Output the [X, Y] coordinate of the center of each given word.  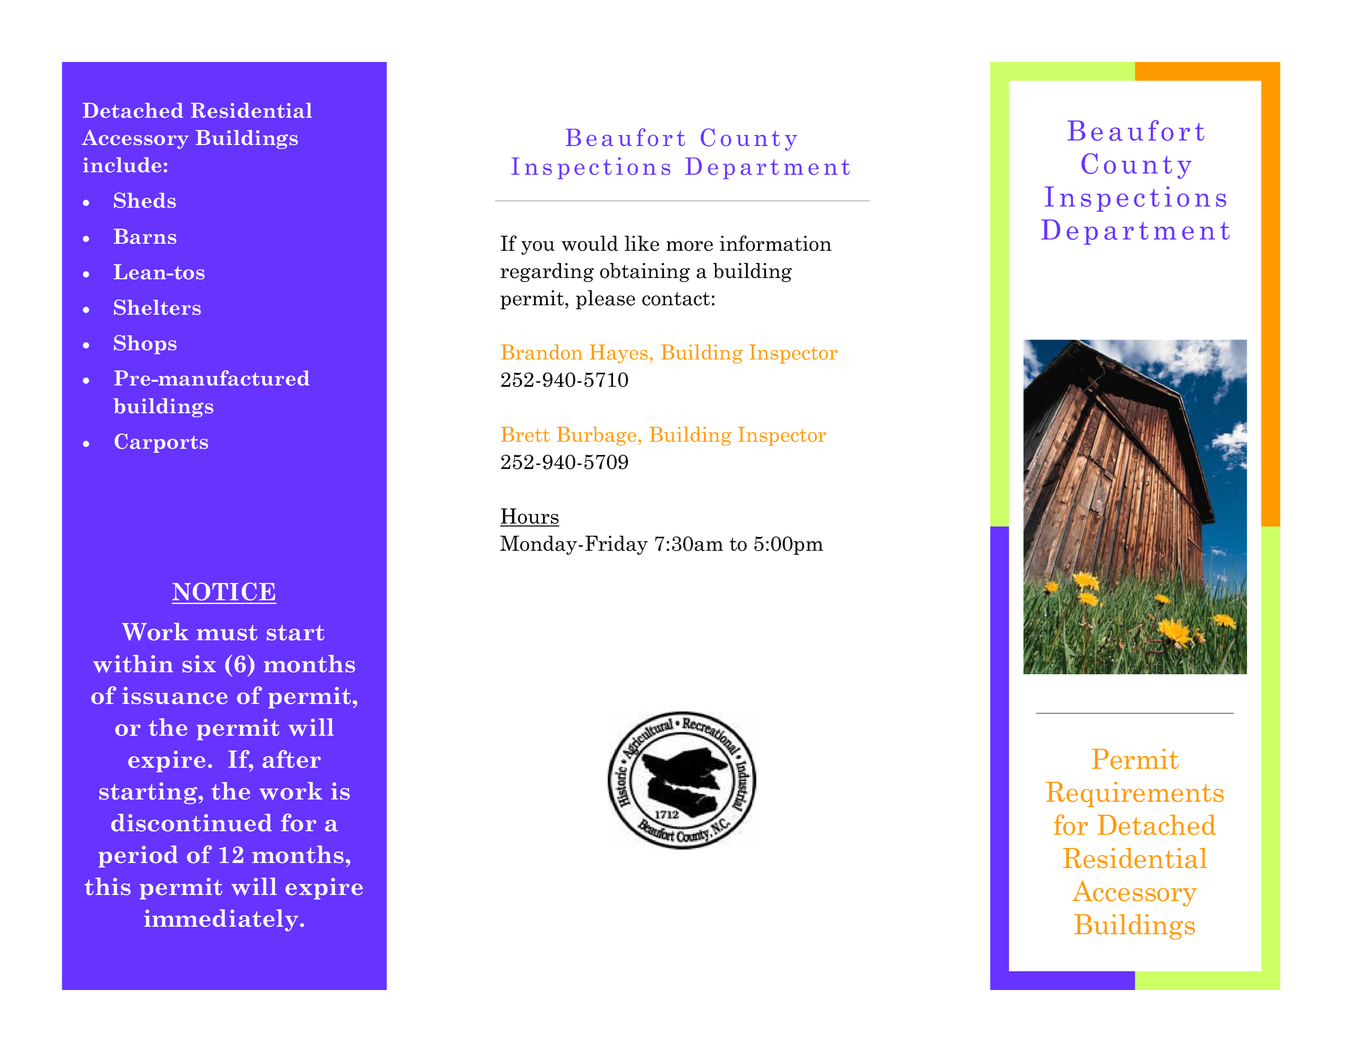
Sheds [145, 200]
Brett [525, 434]
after [291, 759]
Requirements [1135, 794]
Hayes [619, 354]
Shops [145, 344]
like [642, 243]
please [605, 300]
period [138, 856]
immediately [222, 920]
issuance [175, 695]
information [776, 243]
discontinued [191, 823]
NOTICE [223, 591]
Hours [529, 517]
